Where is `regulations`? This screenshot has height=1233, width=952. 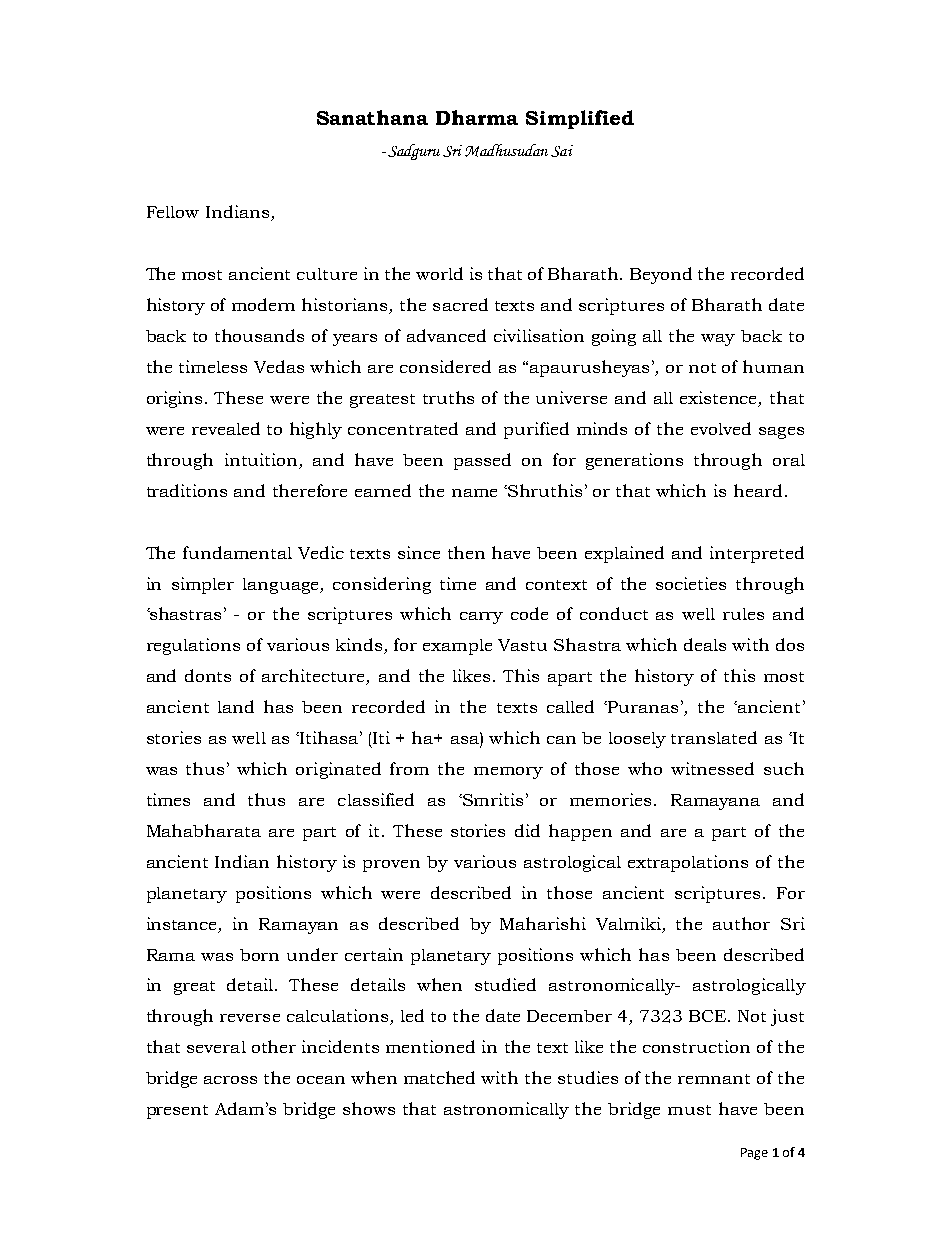 regulations is located at coordinates (193, 646).
